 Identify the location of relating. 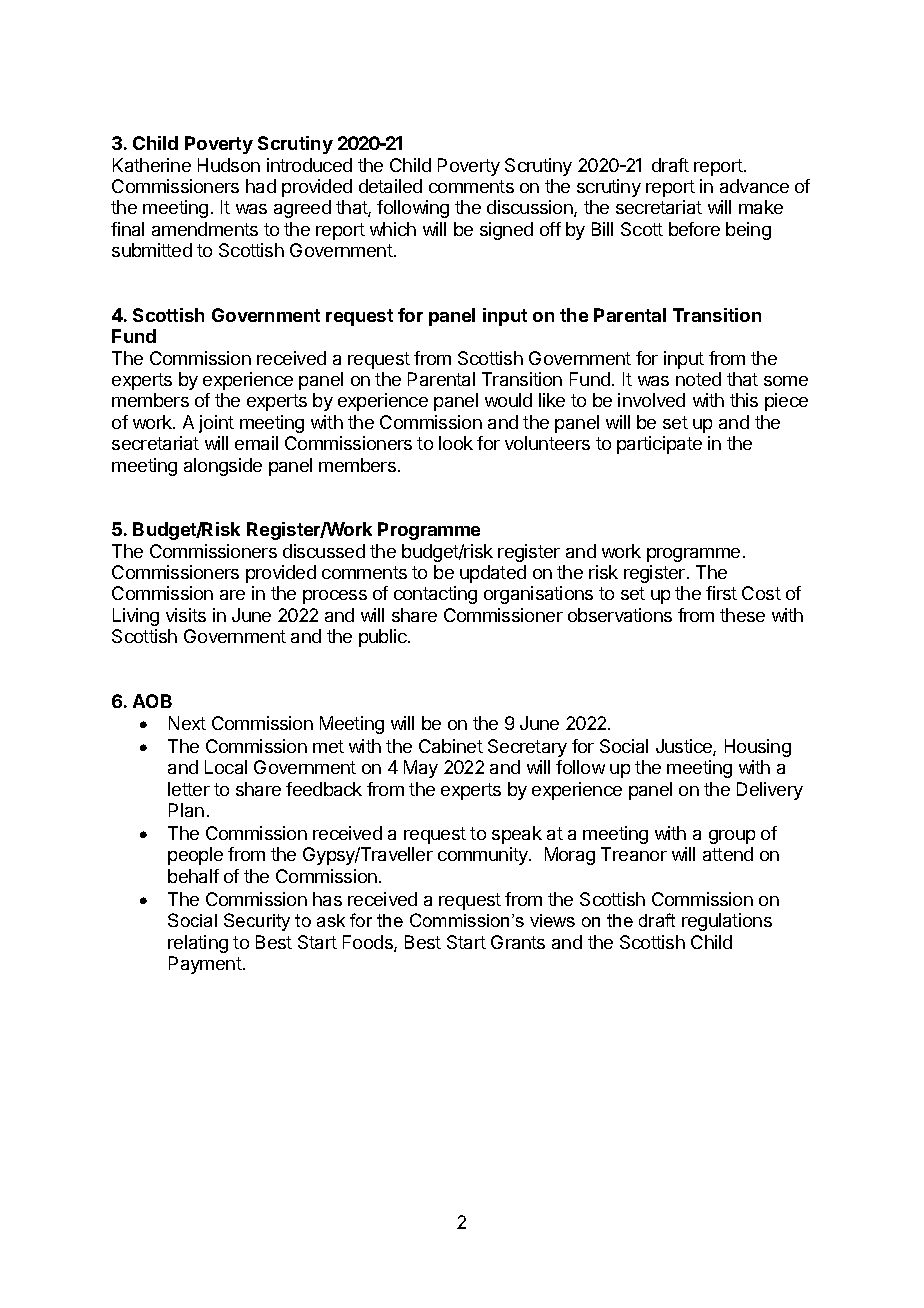
(198, 944).
